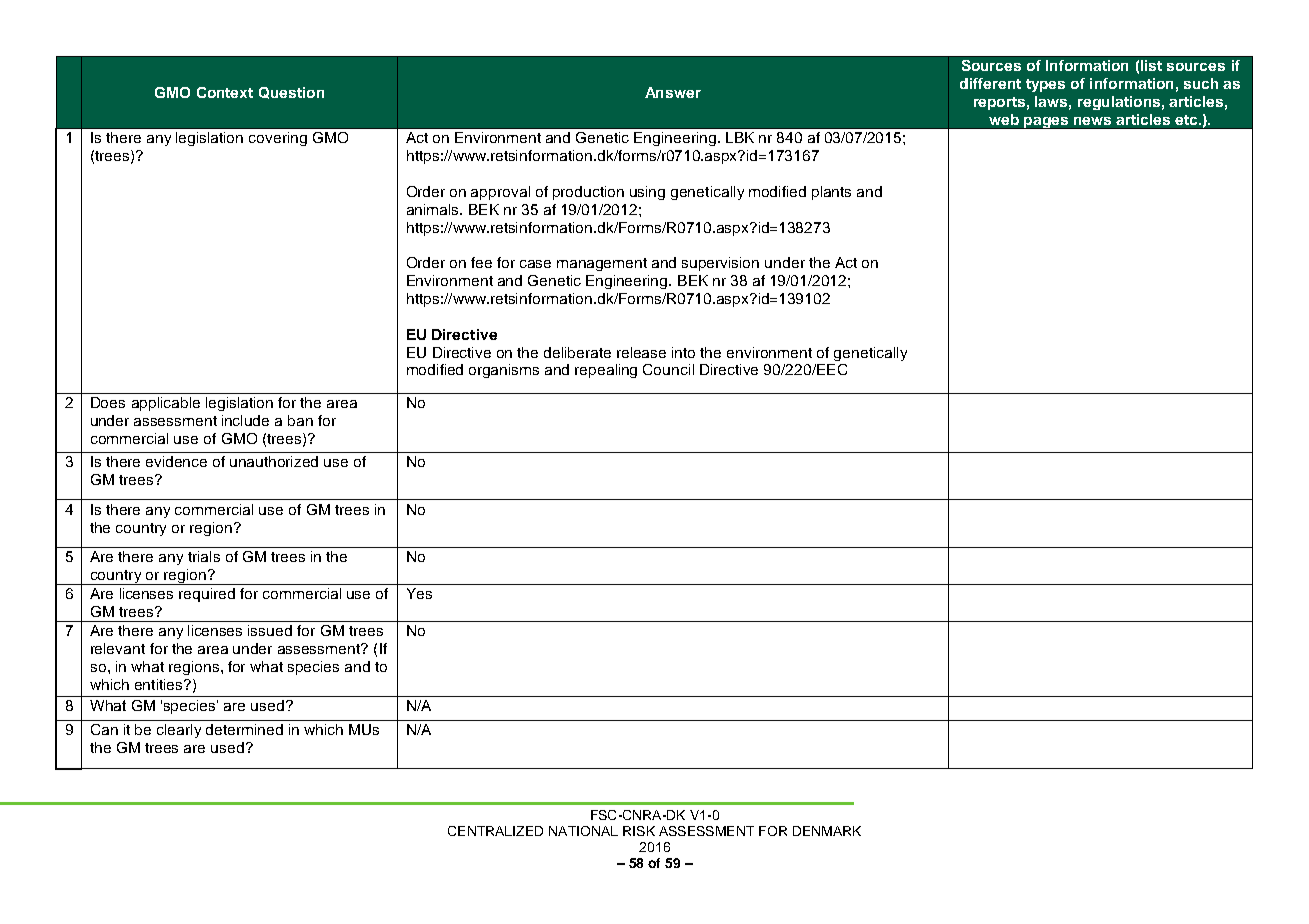 Image resolution: width=1309 pixels, height=924 pixels. What do you see at coordinates (683, 352) in the document?
I see `into` at bounding box center [683, 352].
